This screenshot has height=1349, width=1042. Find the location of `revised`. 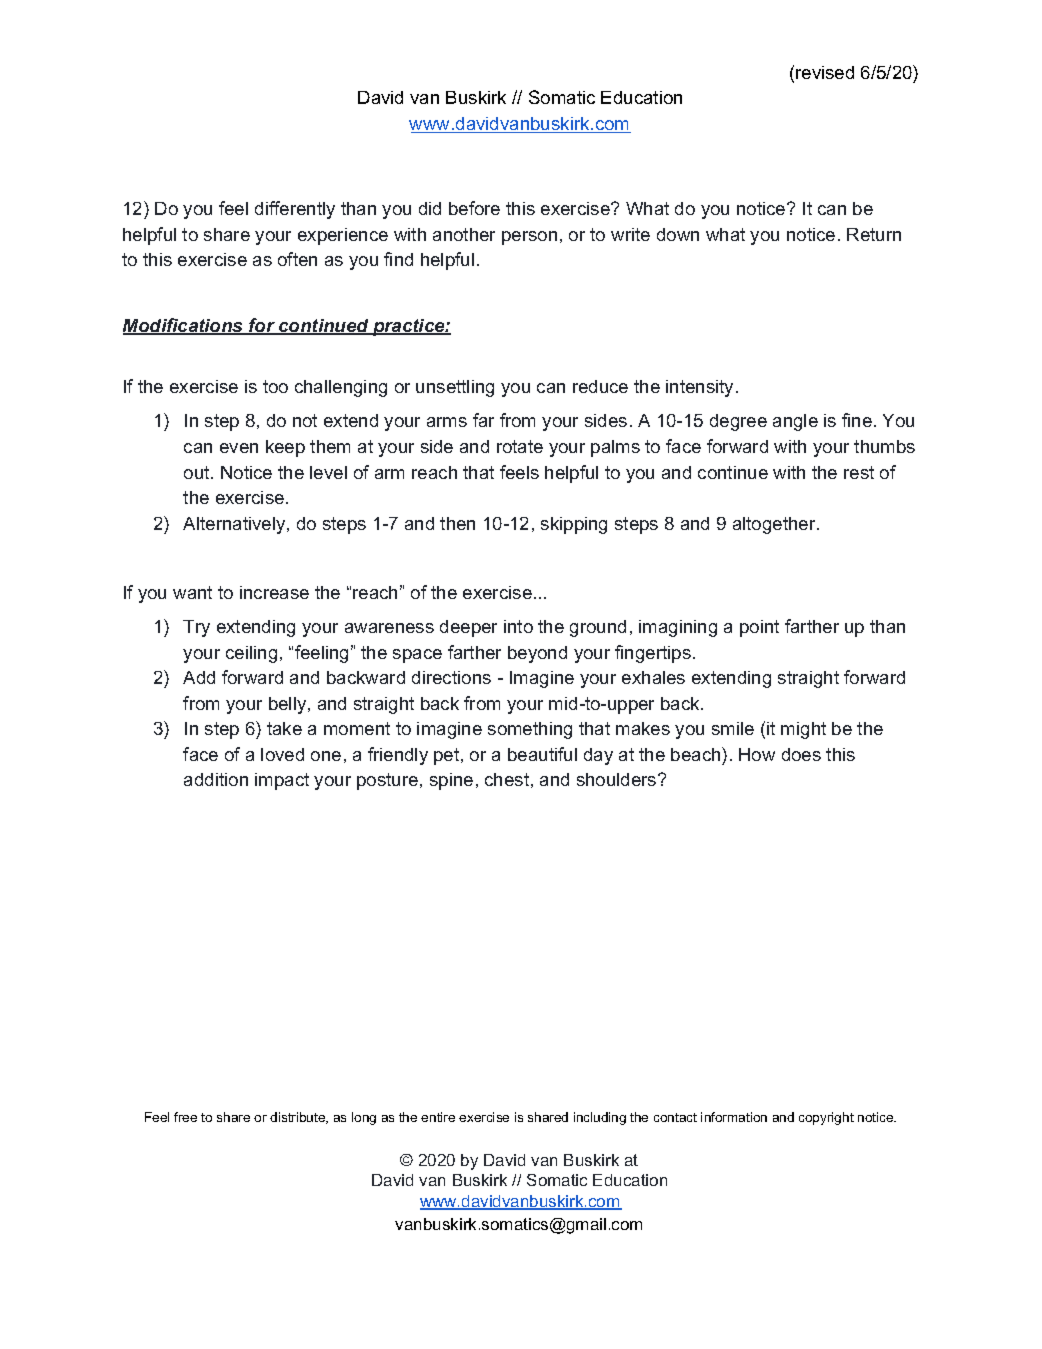

revised is located at coordinates (825, 72).
